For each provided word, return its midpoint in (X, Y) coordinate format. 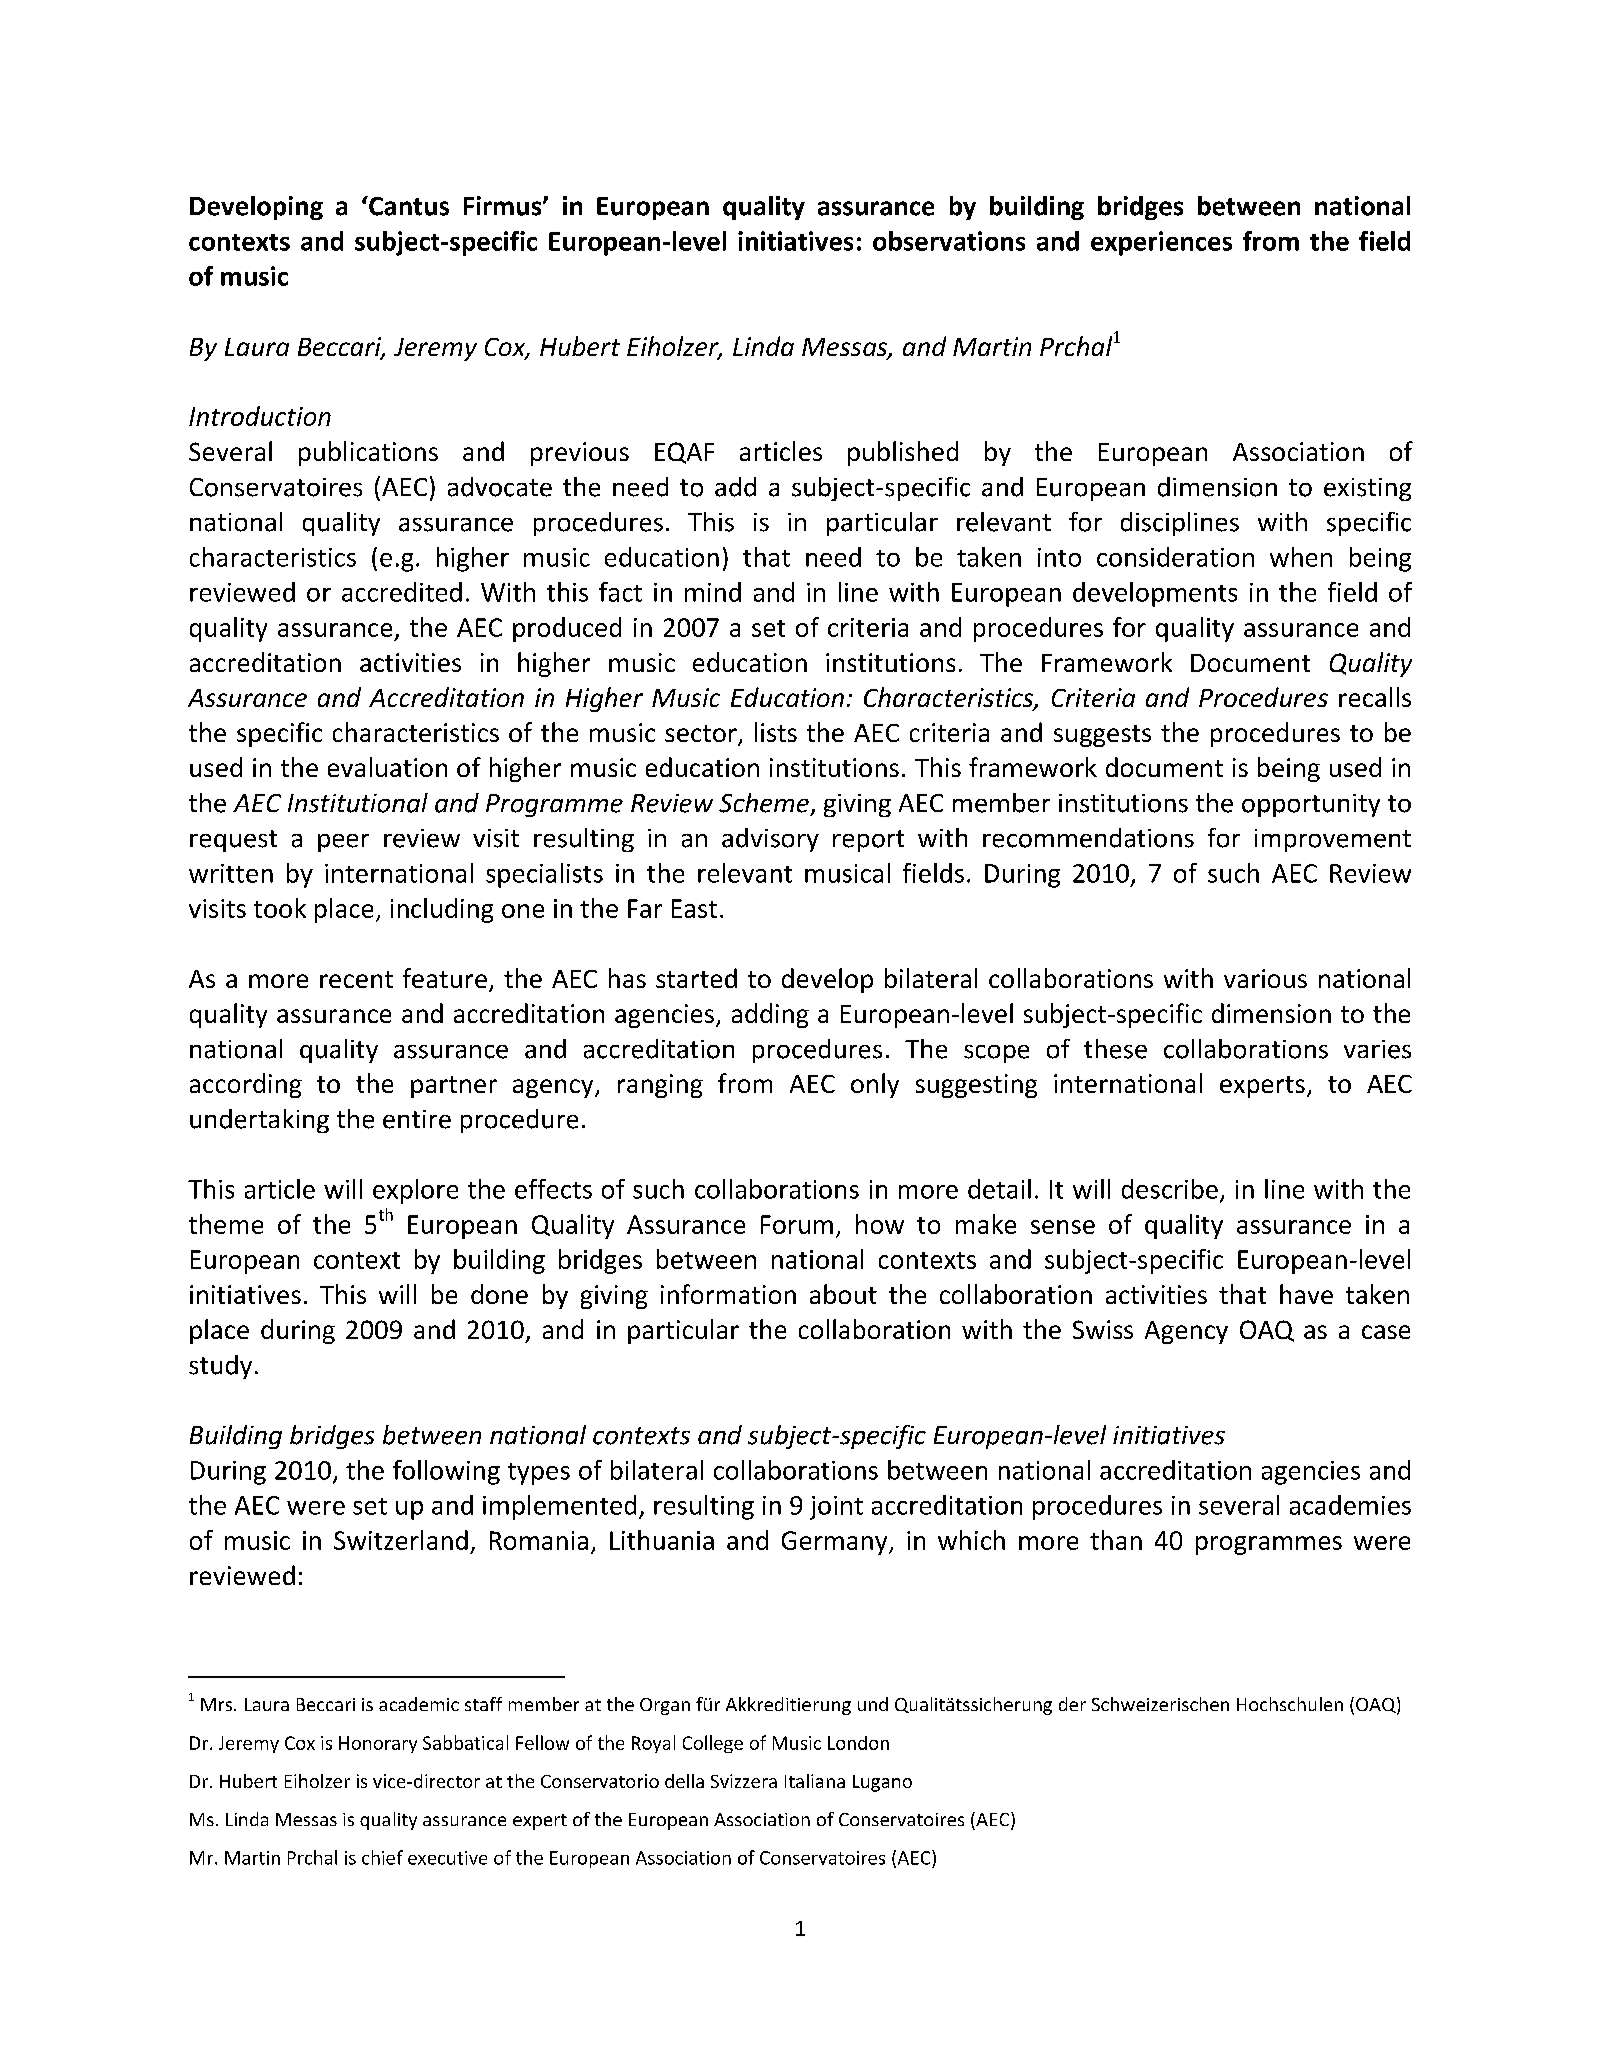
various (1265, 978)
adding (770, 1015)
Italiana (815, 1781)
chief (382, 1857)
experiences (1161, 243)
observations (949, 241)
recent (356, 979)
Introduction (260, 416)
